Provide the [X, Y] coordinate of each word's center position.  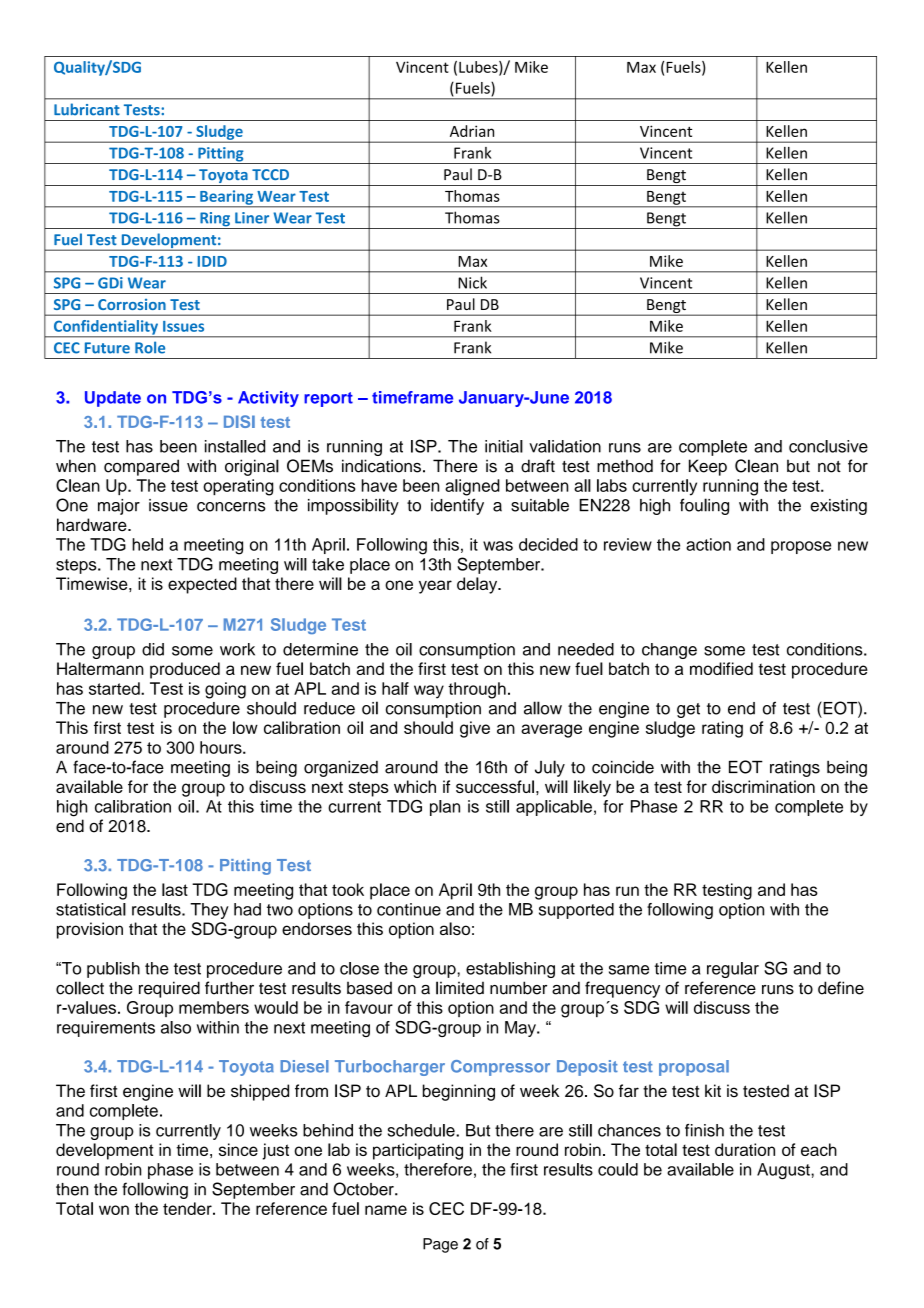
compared [141, 467]
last [175, 889]
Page [440, 1245]
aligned [472, 487]
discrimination [763, 786]
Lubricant [87, 109]
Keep [708, 467]
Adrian [472, 131]
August [784, 1171]
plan [445, 808]
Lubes [479, 68]
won [114, 1210]
